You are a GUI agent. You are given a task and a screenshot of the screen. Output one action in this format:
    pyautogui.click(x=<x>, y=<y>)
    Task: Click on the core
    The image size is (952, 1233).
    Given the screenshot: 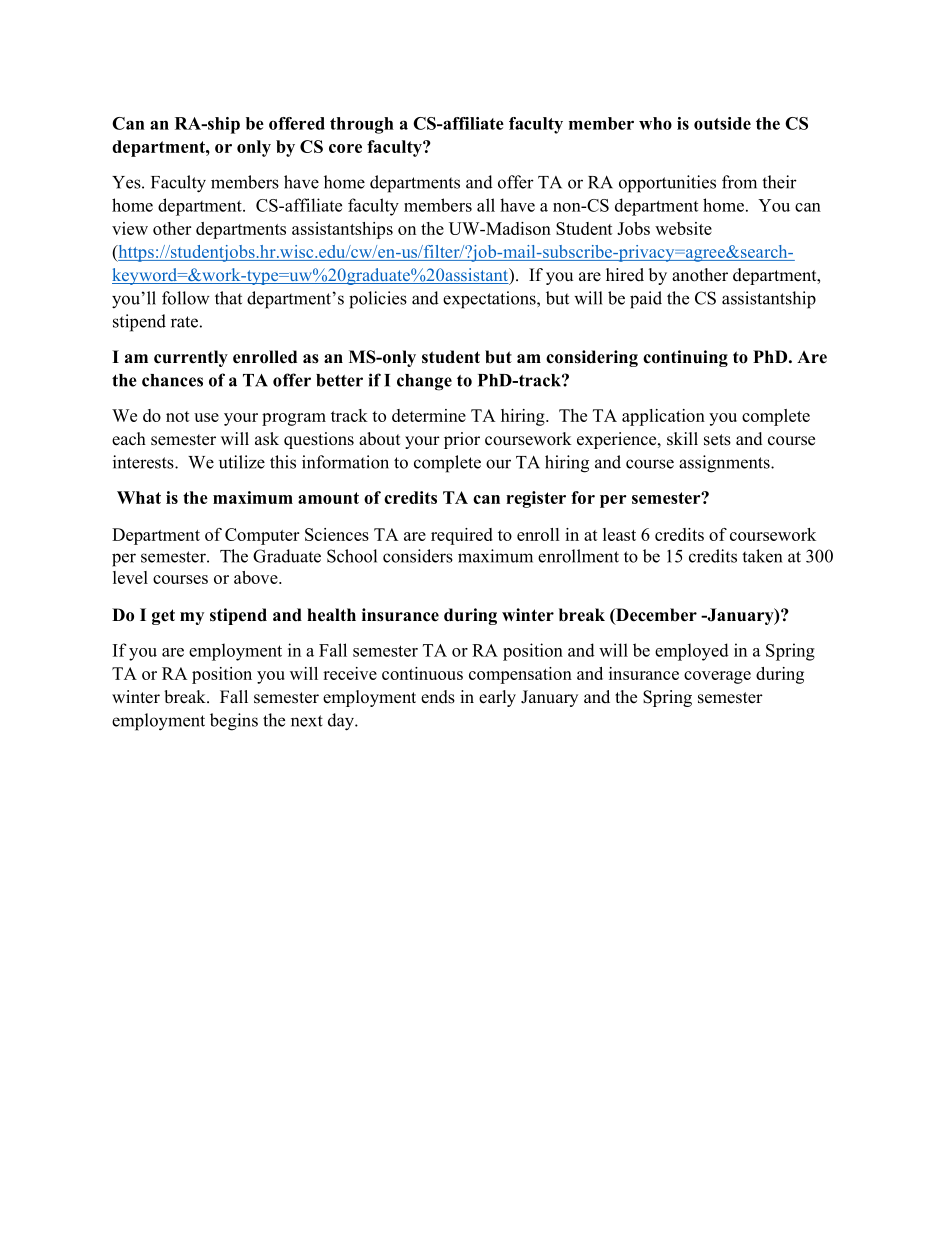 What is the action you would take?
    pyautogui.click(x=345, y=148)
